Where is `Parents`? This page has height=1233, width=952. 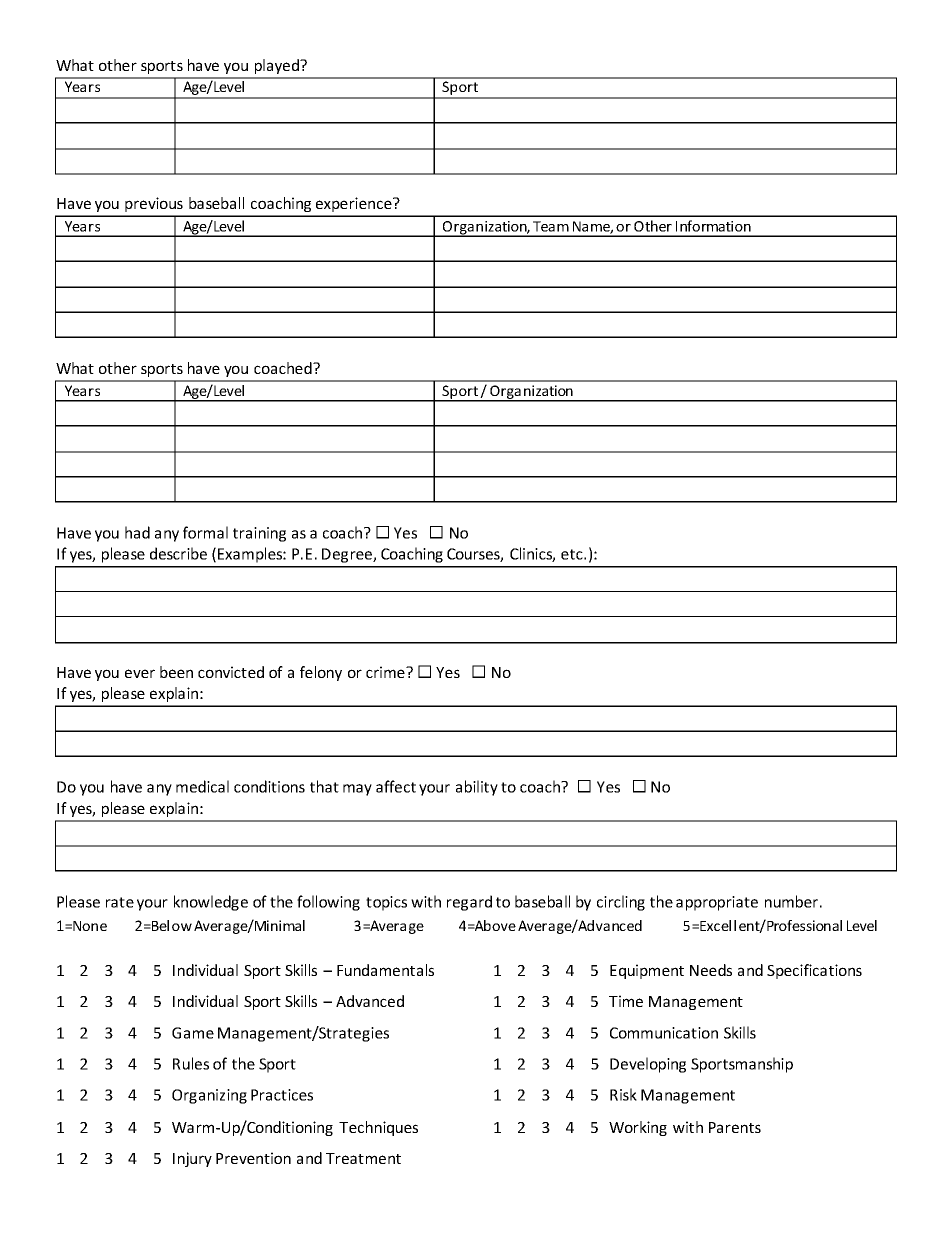 Parents is located at coordinates (735, 1127).
